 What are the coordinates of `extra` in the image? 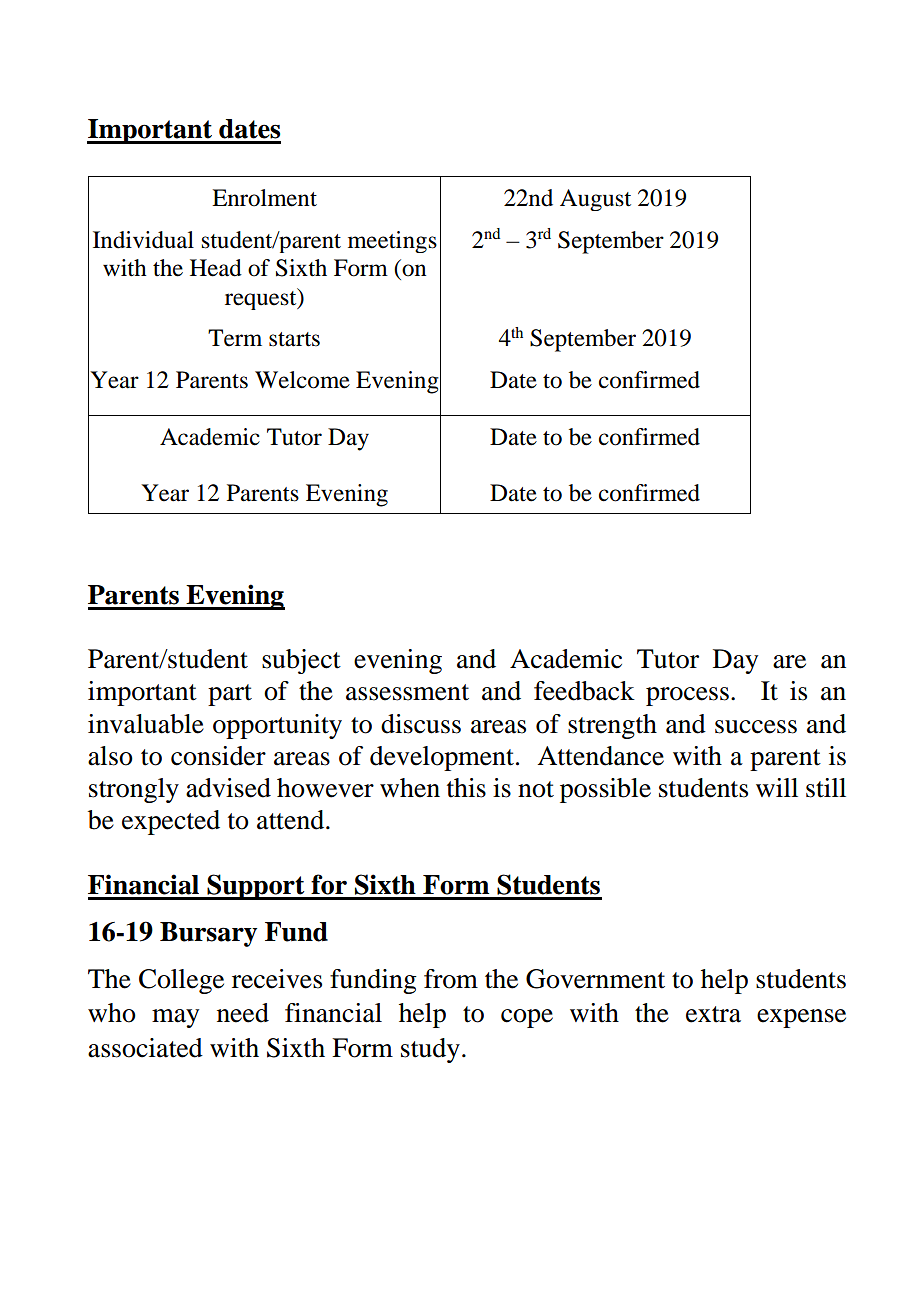 It's located at (713, 1014).
